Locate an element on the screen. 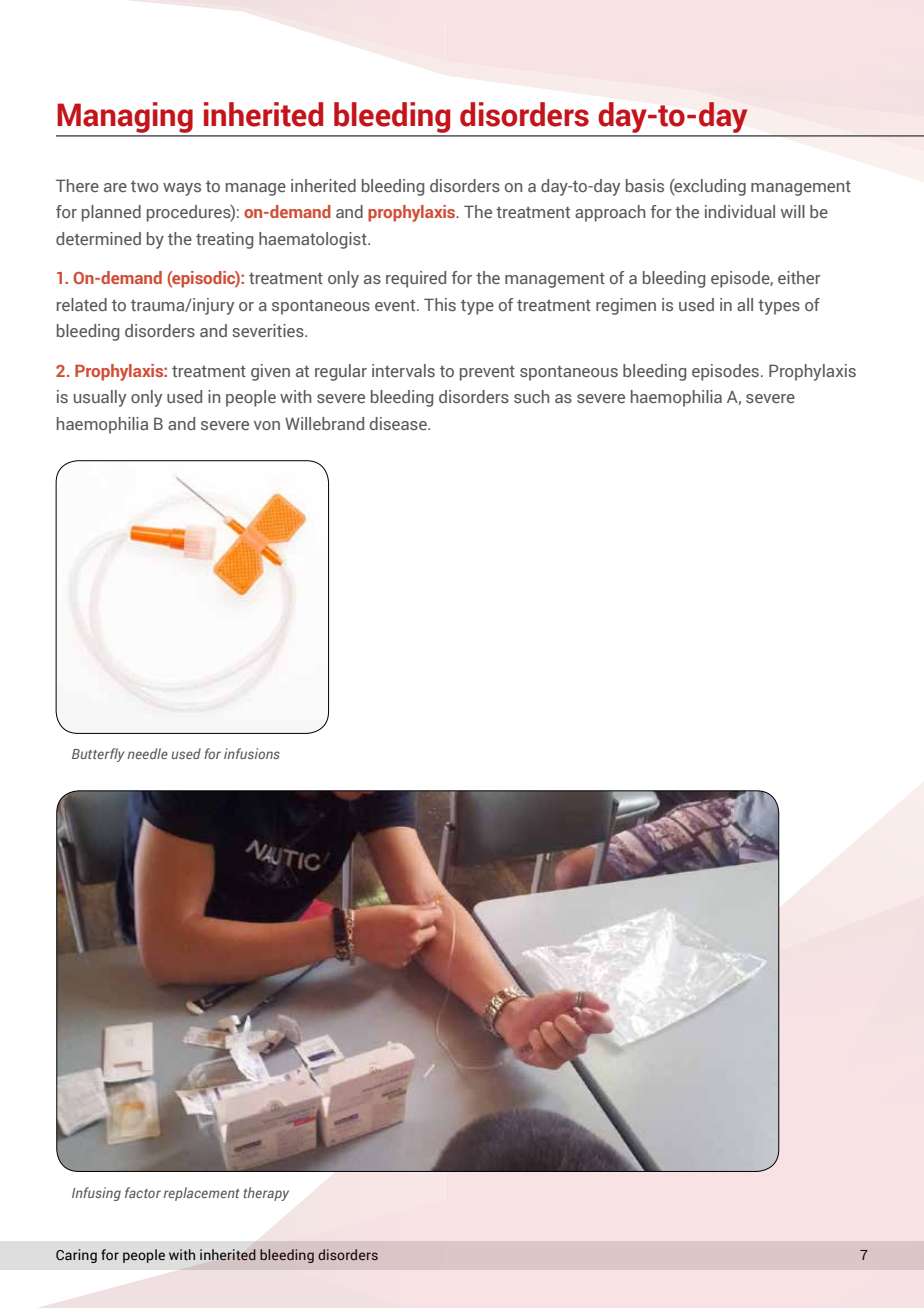  Infusing is located at coordinates (96, 1194).
